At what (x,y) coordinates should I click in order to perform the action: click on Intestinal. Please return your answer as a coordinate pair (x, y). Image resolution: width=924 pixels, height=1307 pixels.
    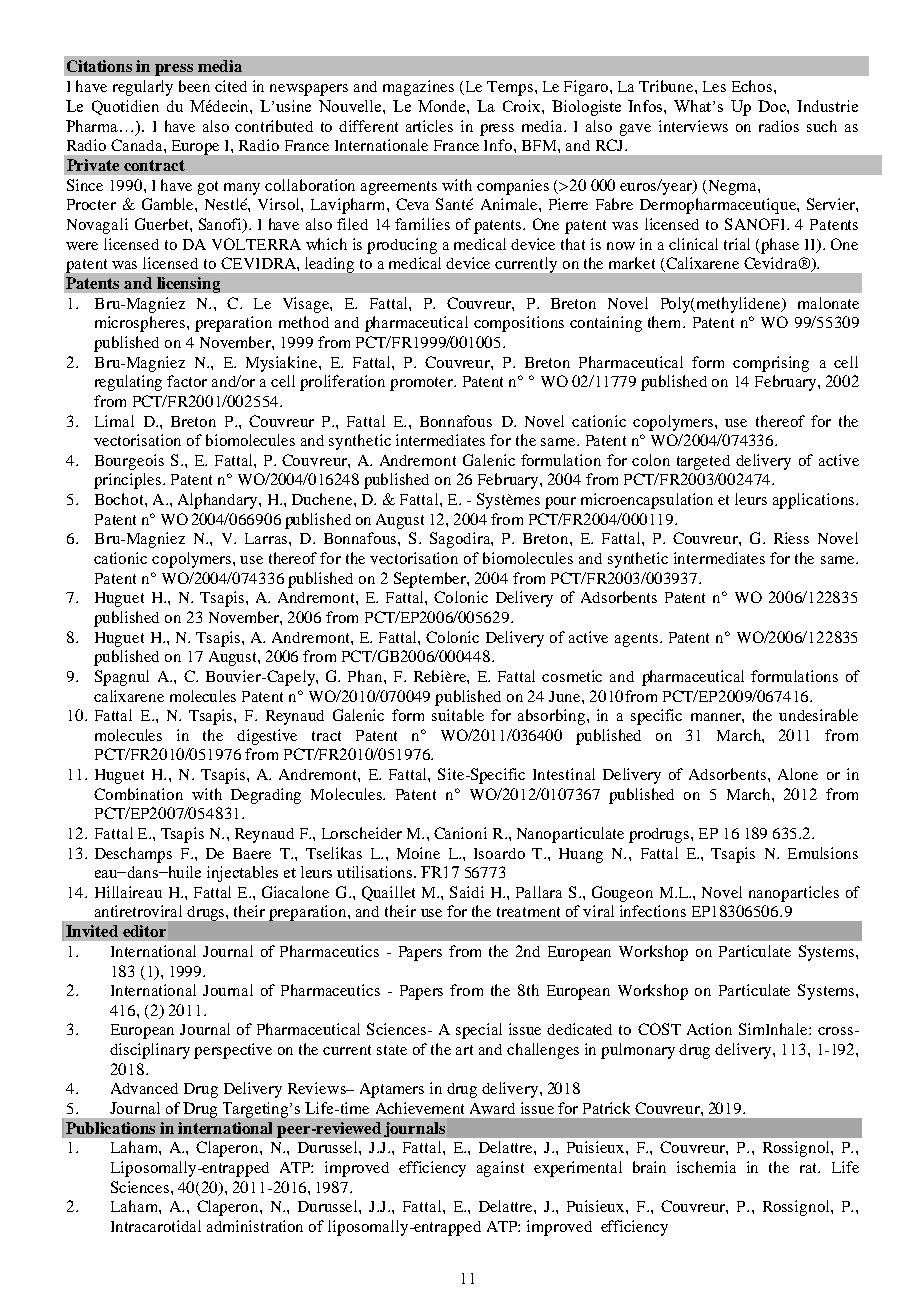
    Looking at the image, I should click on (564, 774).
